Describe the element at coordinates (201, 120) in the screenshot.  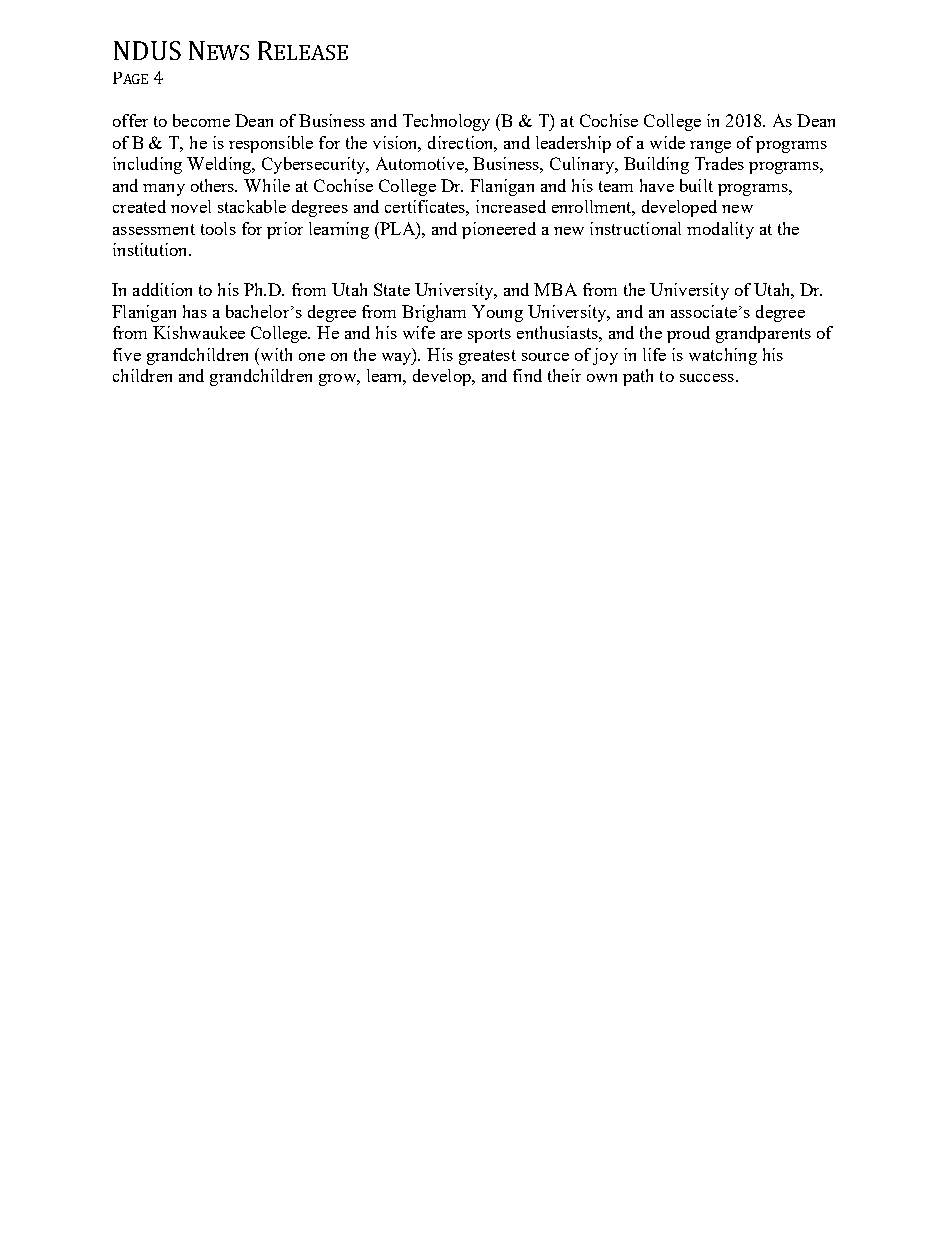
I see `become` at that location.
